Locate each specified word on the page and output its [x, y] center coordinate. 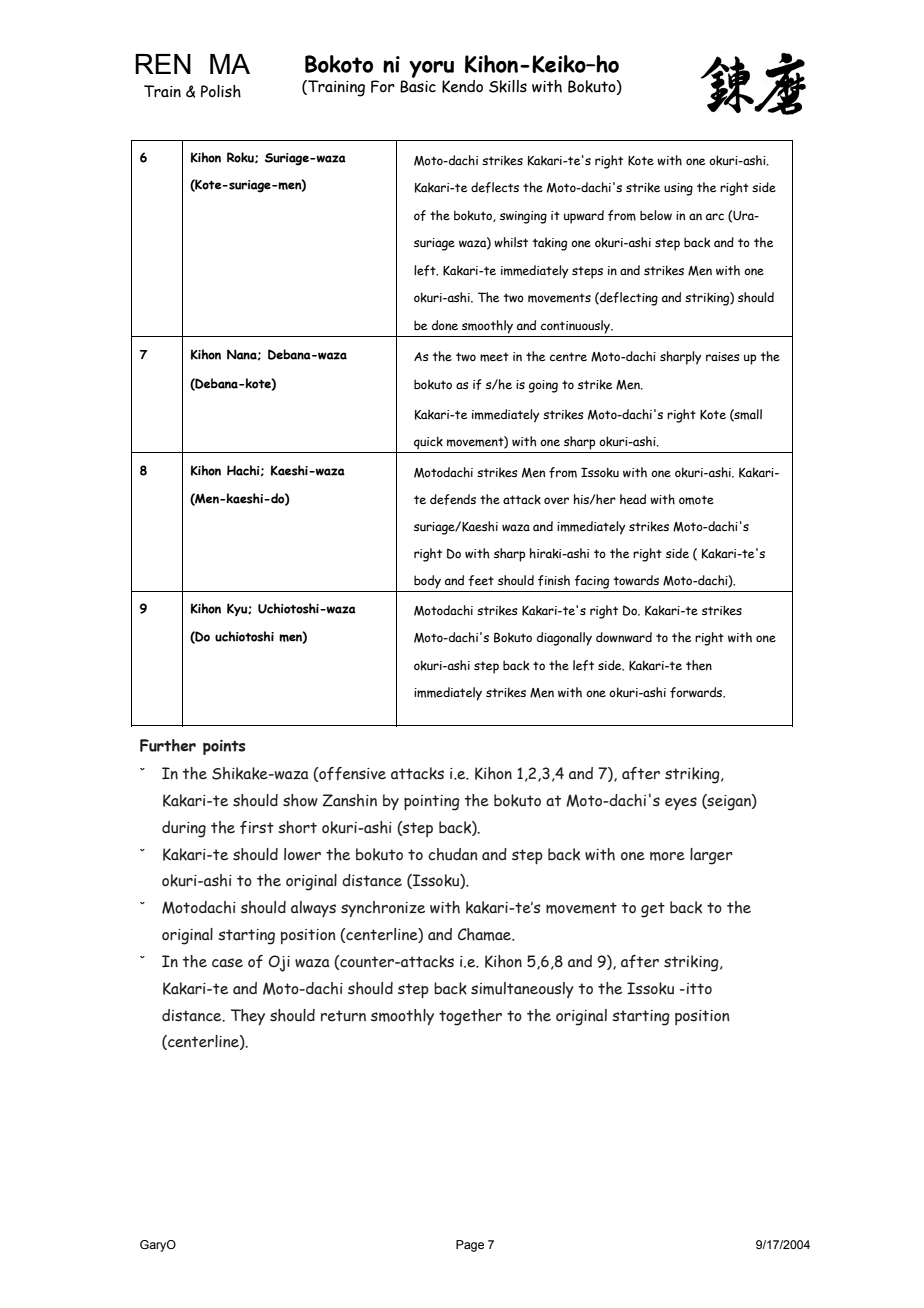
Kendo [462, 86]
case [227, 963]
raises [723, 356]
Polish [221, 91]
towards [636, 580]
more [667, 856]
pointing [432, 803]
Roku [241, 157]
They [248, 1017]
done [445, 325]
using [678, 189]
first [257, 827]
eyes [681, 803]
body [427, 582]
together [470, 1017]
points [224, 747]
